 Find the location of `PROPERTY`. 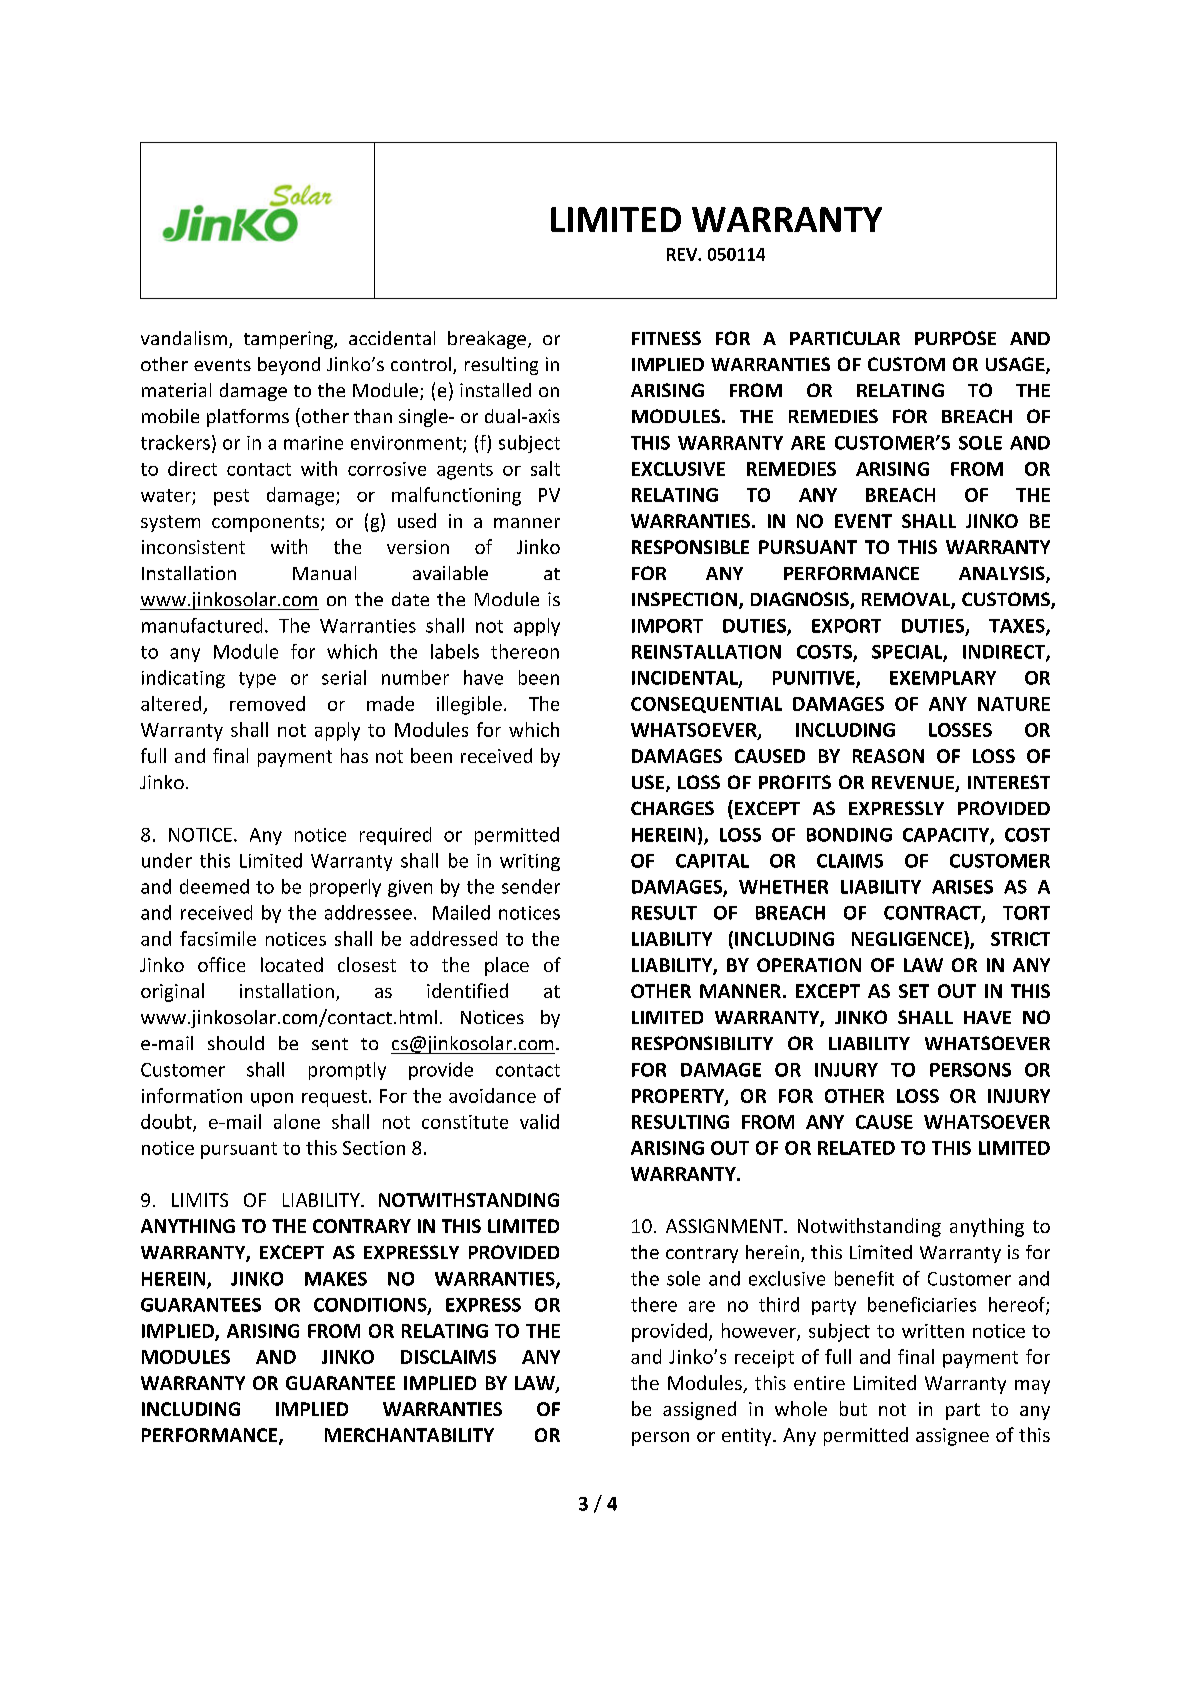

PROPERTY is located at coordinates (679, 1097).
